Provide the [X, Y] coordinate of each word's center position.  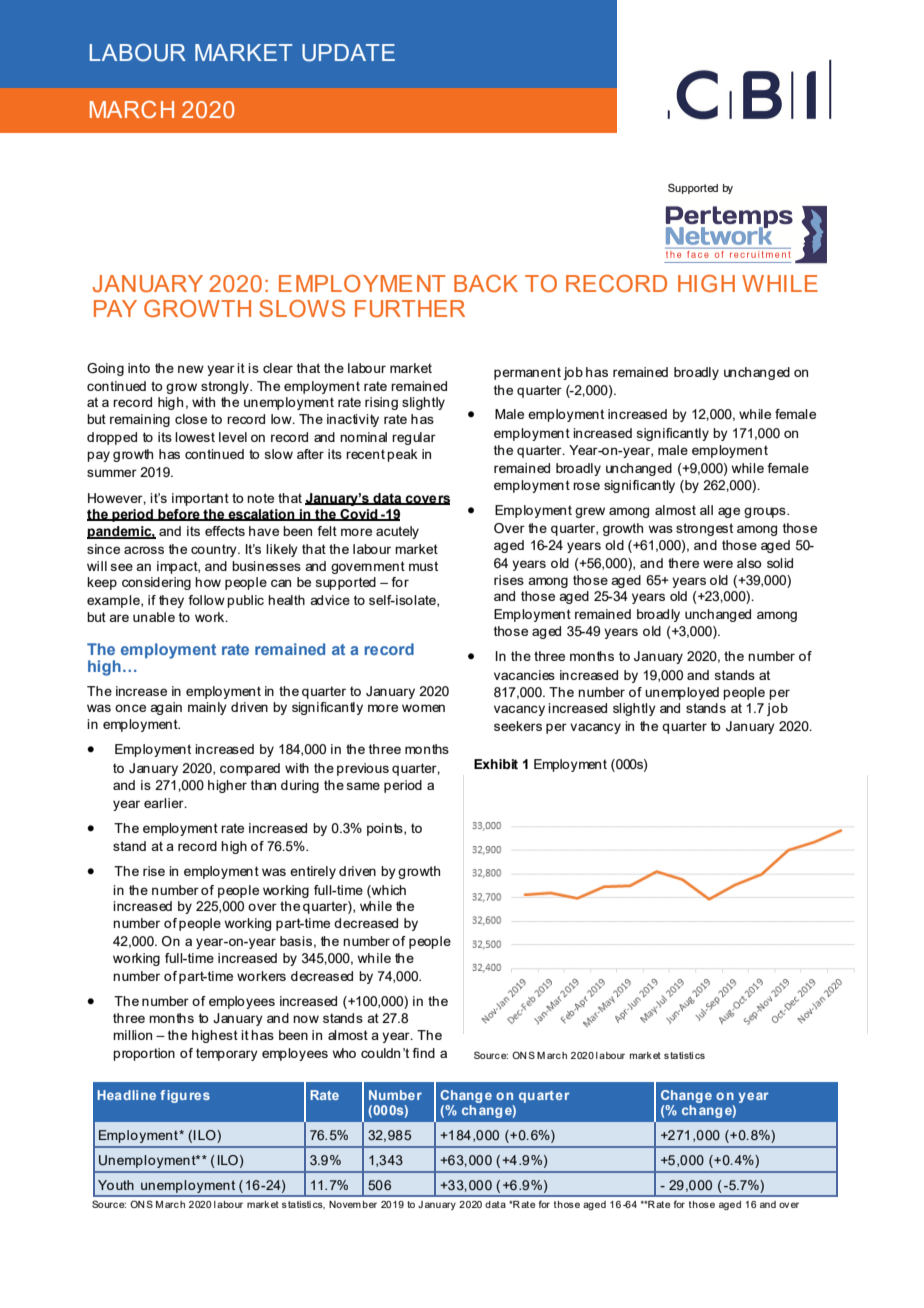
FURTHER [410, 309]
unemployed [682, 693]
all [706, 510]
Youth [116, 1185]
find [423, 1053]
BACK [486, 283]
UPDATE [348, 53]
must [423, 566]
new [191, 369]
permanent [527, 373]
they [171, 601]
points [386, 829]
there [683, 563]
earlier [165, 803]
